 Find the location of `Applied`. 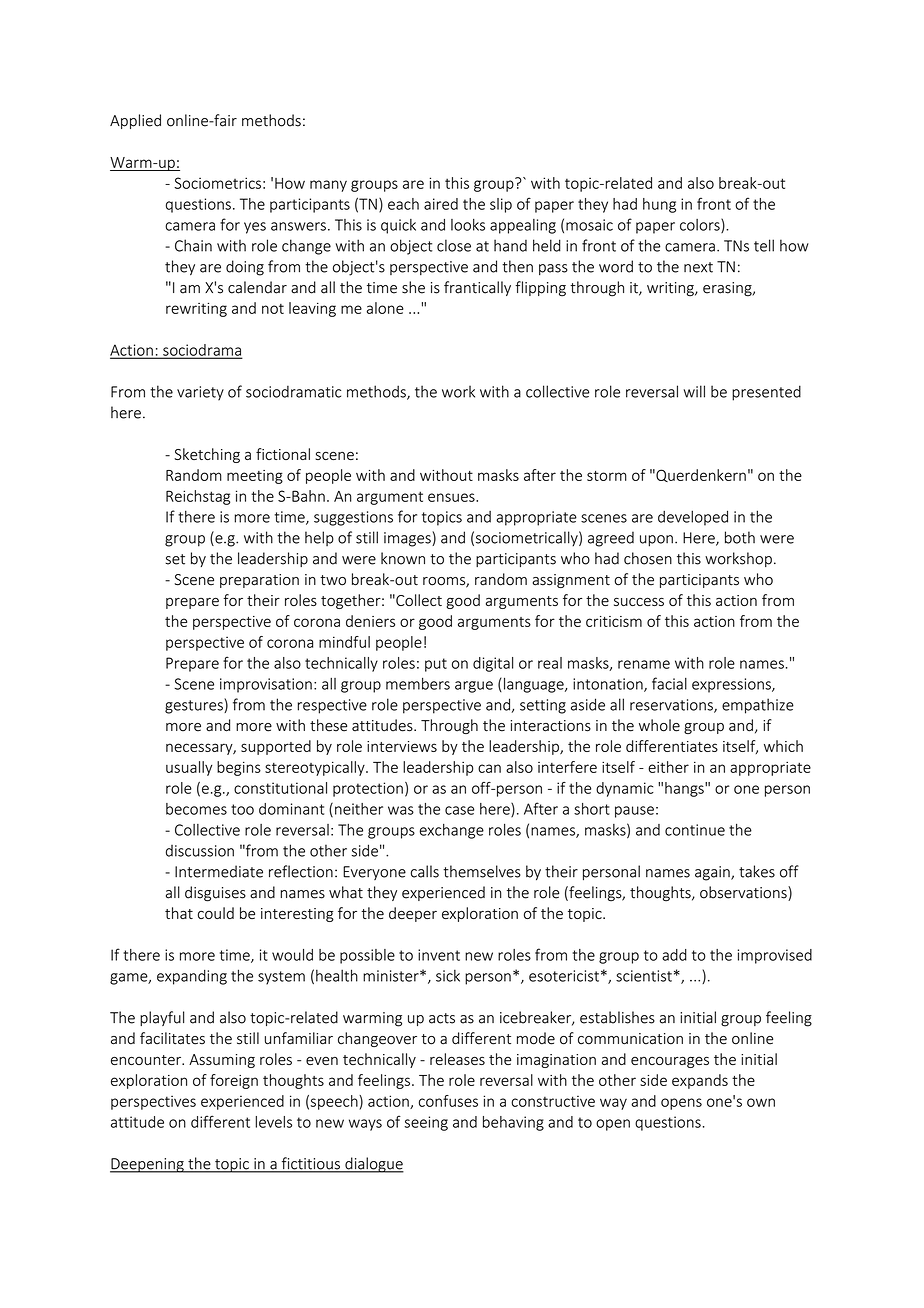

Applied is located at coordinates (135, 121).
